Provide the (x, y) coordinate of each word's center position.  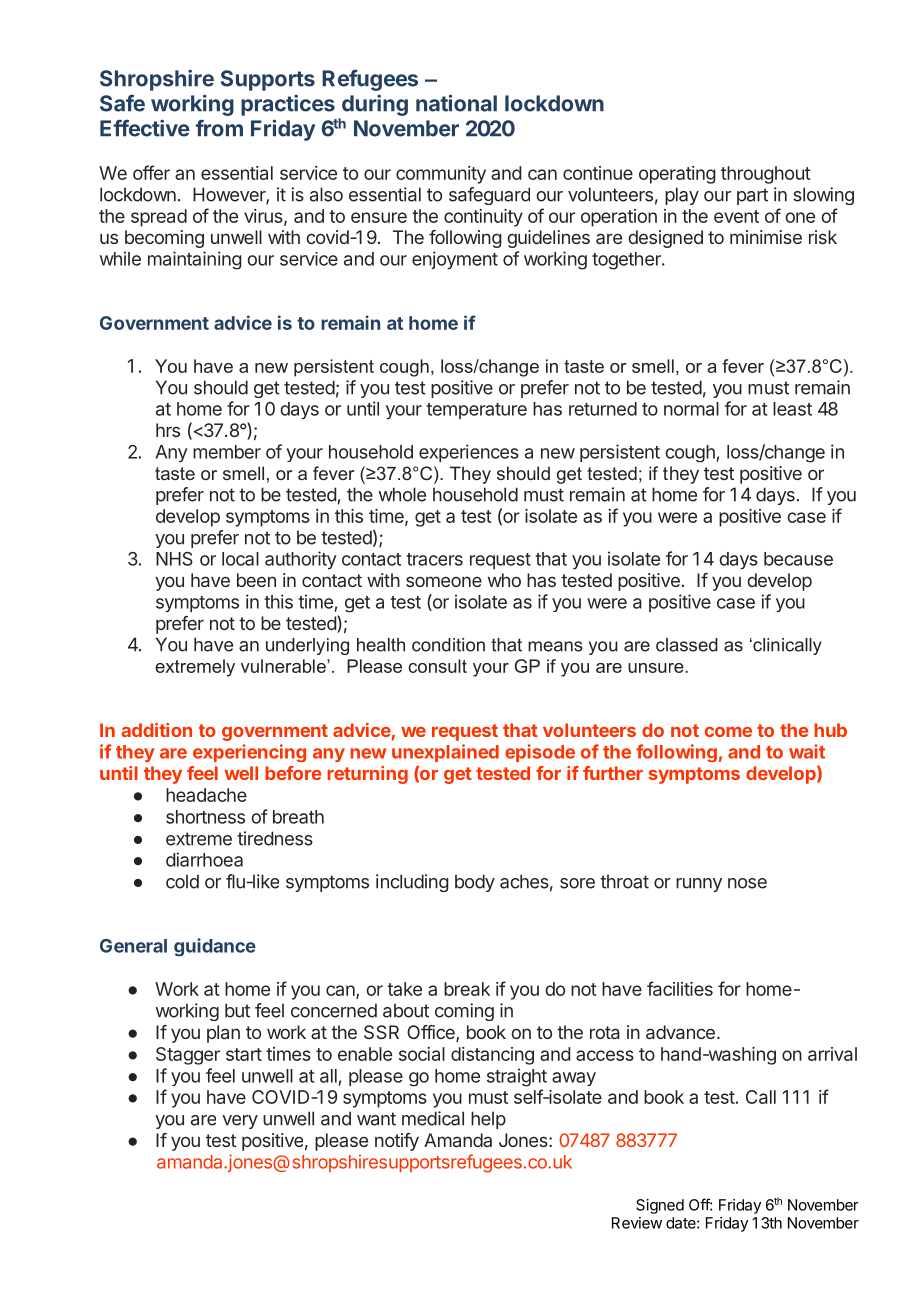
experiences (469, 453)
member (227, 452)
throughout (766, 175)
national (456, 103)
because (798, 559)
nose (747, 883)
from (219, 128)
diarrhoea (204, 859)
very (240, 1122)
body (475, 883)
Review (637, 1223)
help (488, 1120)
